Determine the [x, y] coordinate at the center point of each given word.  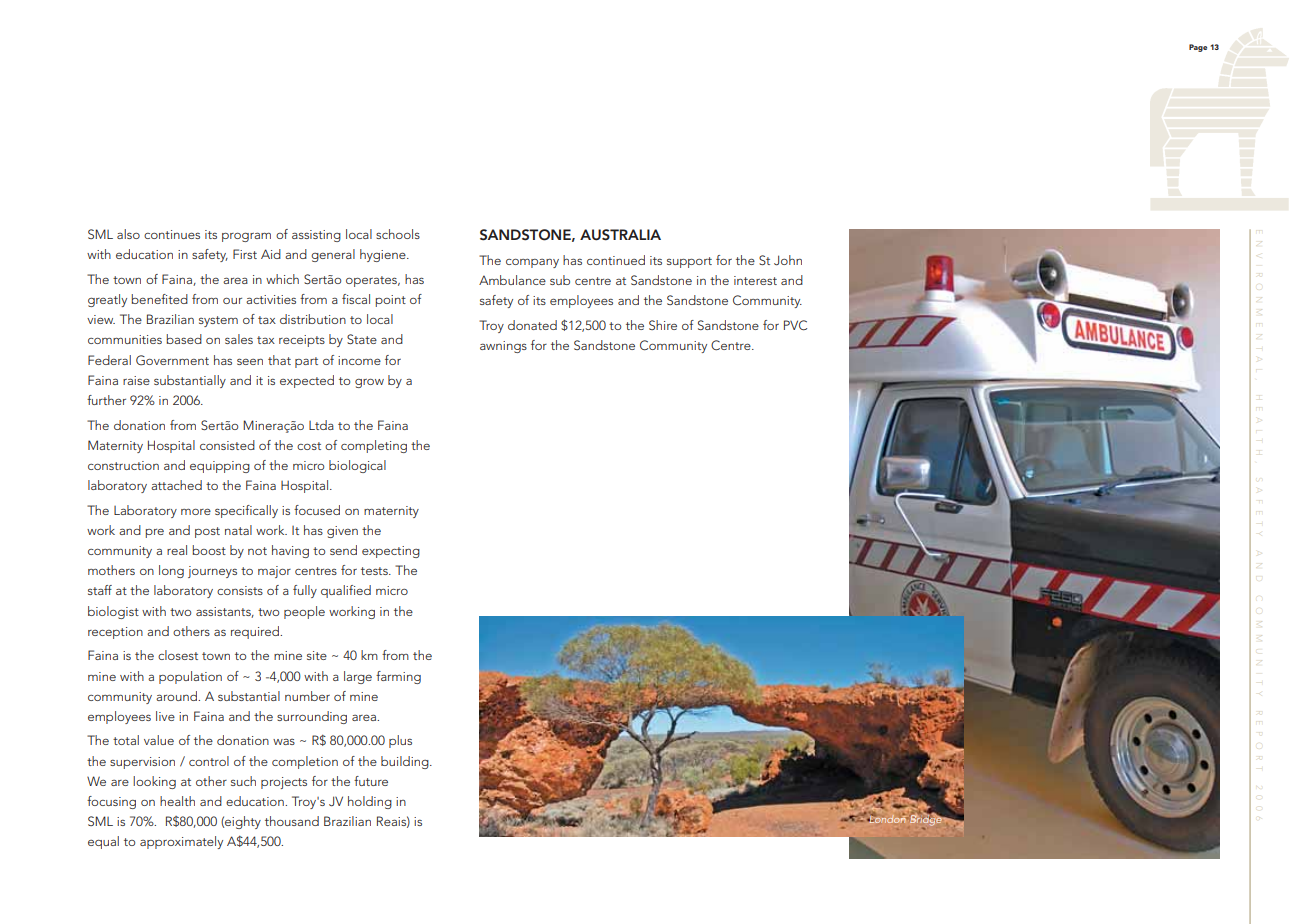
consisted [227, 445]
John [788, 260]
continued [616, 260]
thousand [292, 821]
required [256, 632]
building [406, 762]
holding [370, 802]
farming [398, 677]
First [245, 254]
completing [374, 446]
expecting [391, 552]
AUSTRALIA [620, 235]
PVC [795, 325]
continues [172, 234]
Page [1198, 48]
